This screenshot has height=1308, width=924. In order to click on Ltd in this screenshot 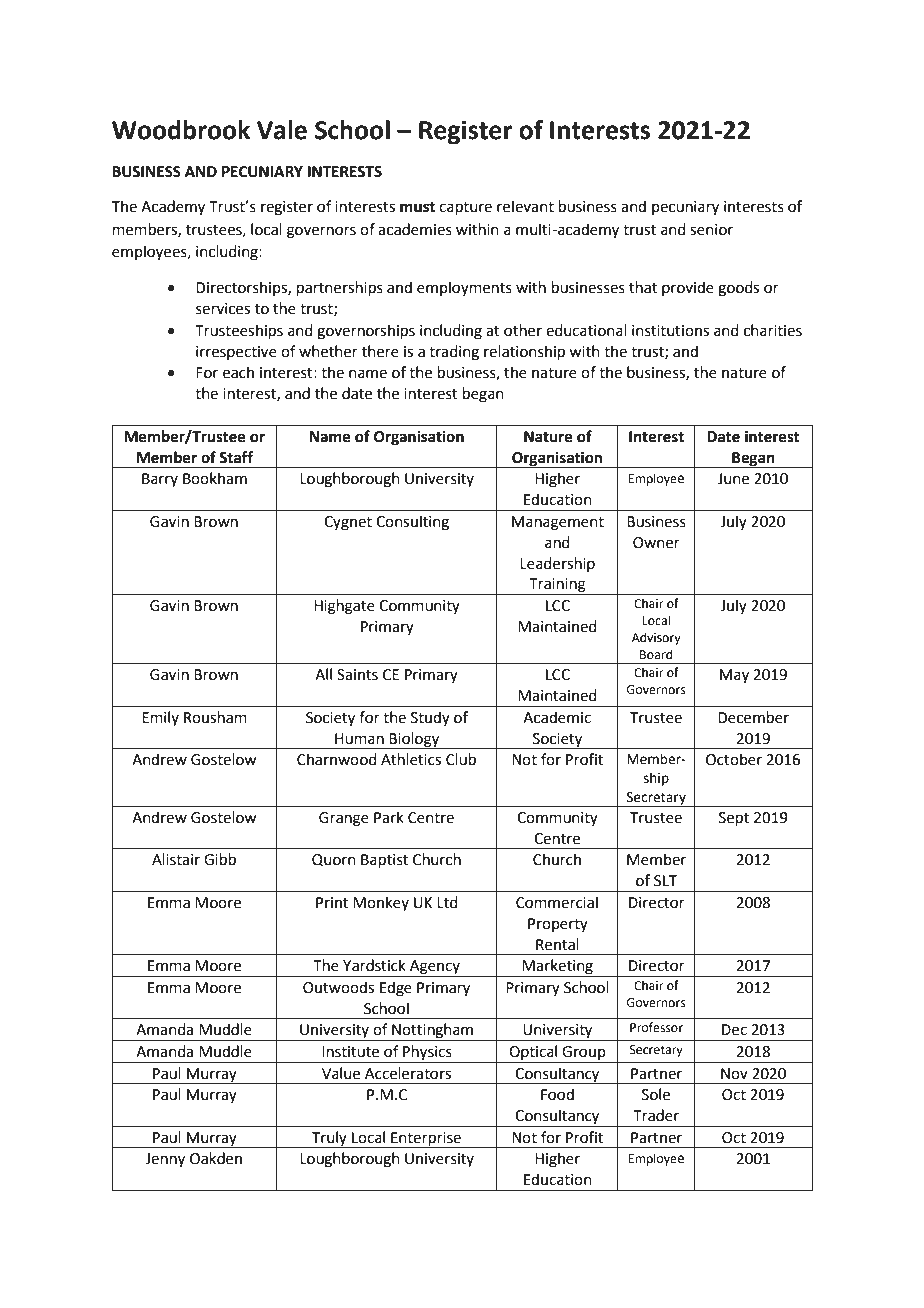, I will do `click(447, 902)`.
